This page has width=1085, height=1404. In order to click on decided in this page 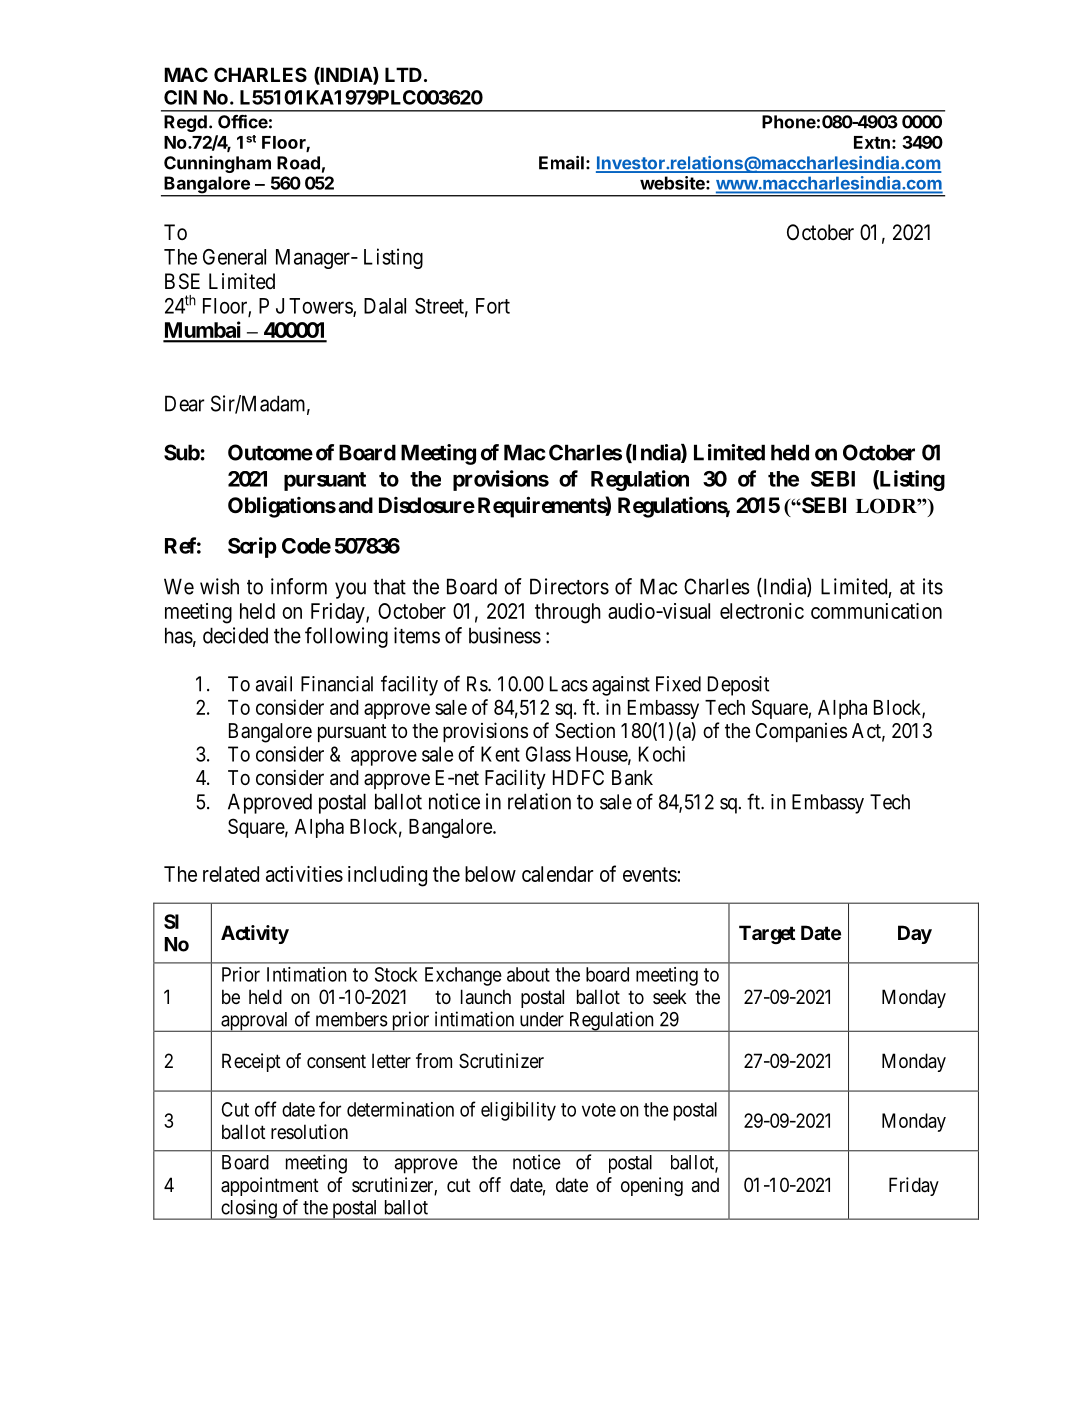, I will do `click(235, 635)`.
